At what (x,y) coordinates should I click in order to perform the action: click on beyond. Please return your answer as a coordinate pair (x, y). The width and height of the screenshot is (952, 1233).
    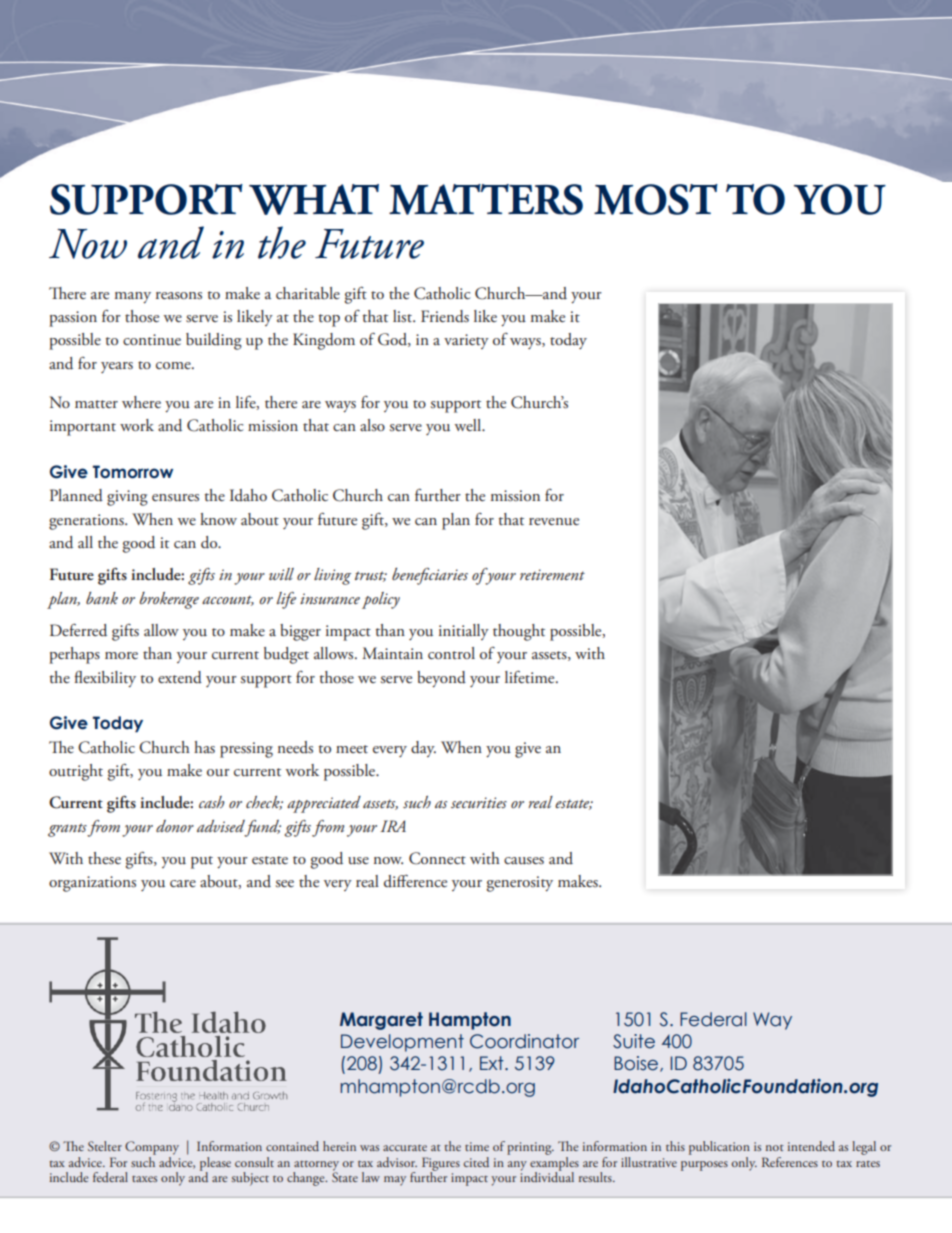
    Looking at the image, I should click on (441, 679).
